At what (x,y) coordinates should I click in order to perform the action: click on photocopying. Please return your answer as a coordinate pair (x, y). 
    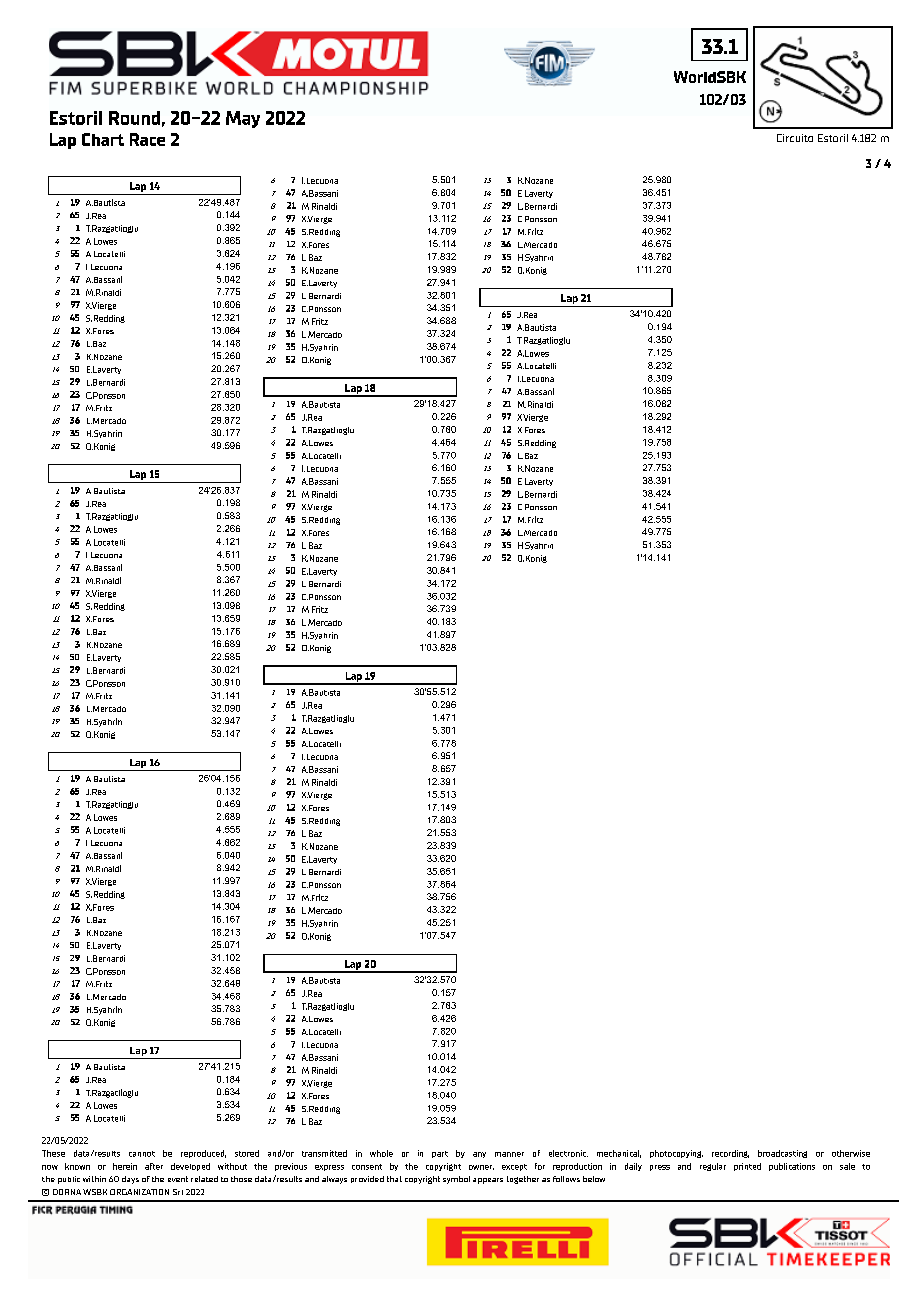
    Looking at the image, I should click on (676, 1154).
